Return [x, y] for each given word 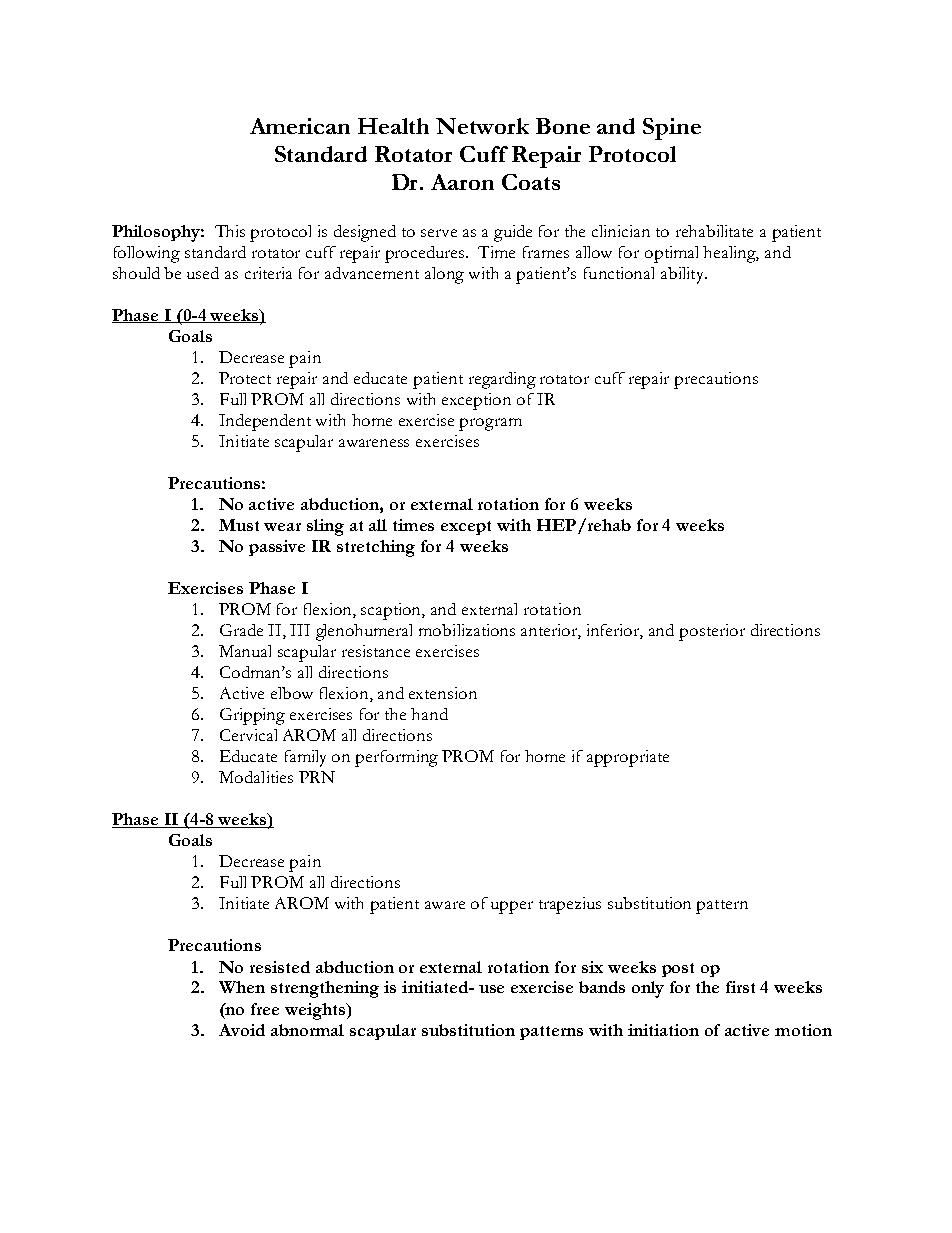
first [740, 987]
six [592, 967]
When [242, 987]
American [300, 126]
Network [482, 126]
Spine [672, 129]
